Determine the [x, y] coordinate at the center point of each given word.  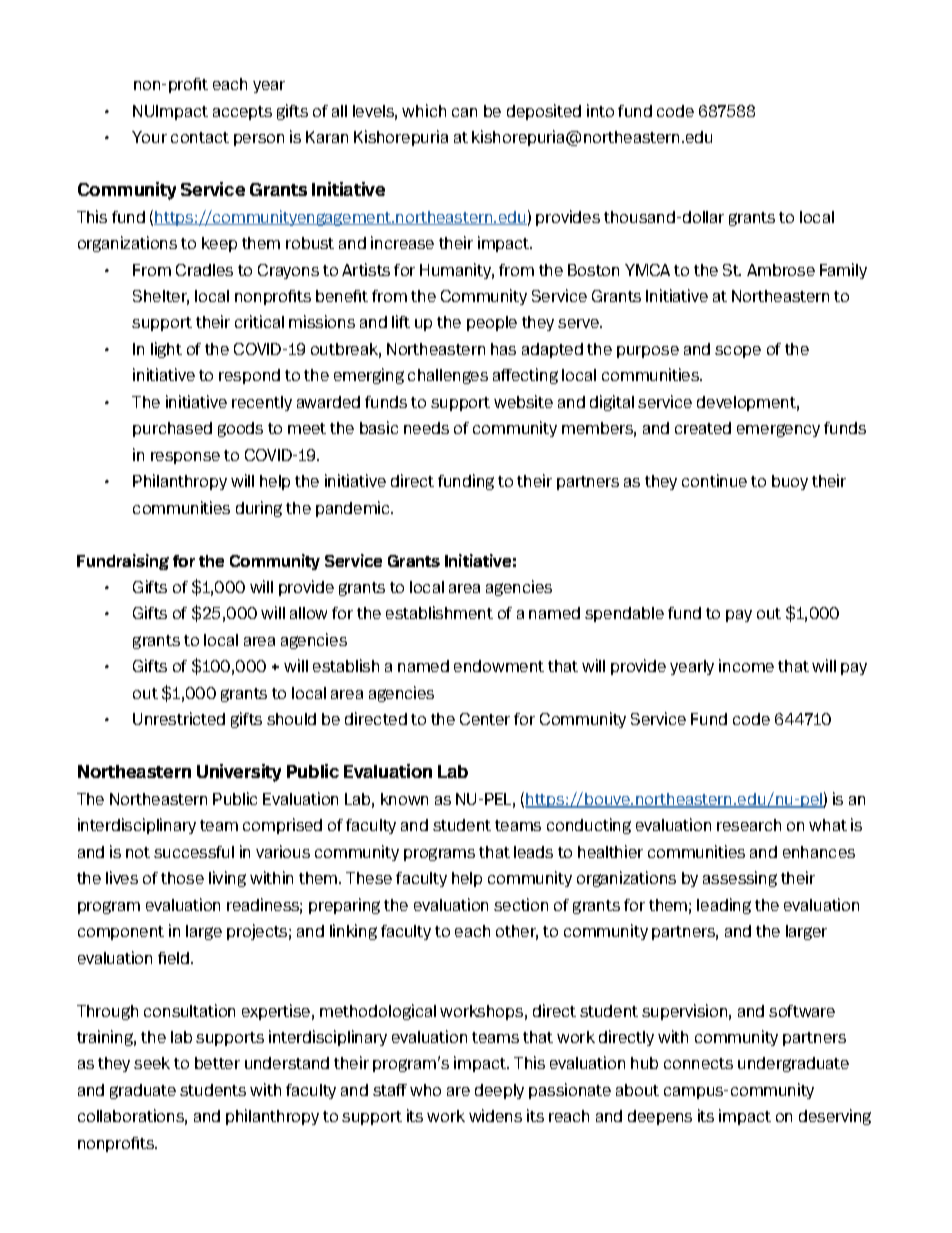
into [600, 110]
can [464, 112]
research [749, 825]
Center [485, 719]
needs [426, 428]
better [217, 1063]
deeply [499, 1091]
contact [200, 137]
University [239, 773]
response [185, 458]
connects [698, 1063]
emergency [778, 430]
